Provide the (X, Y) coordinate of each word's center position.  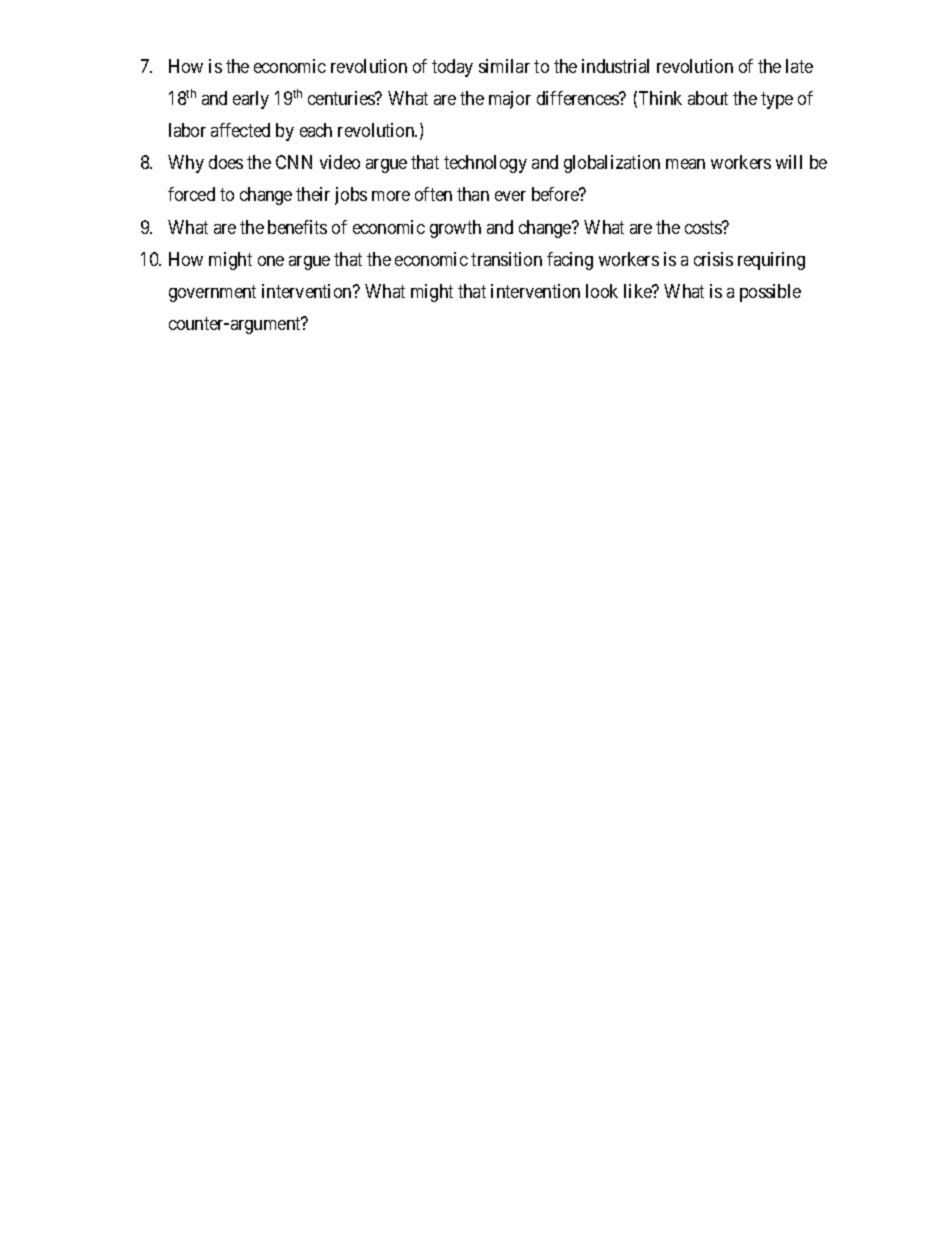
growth (455, 229)
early (251, 100)
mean (685, 164)
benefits (297, 227)
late (799, 66)
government (212, 293)
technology (485, 164)
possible (770, 293)
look (602, 291)
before (556, 194)
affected (240, 130)
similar (504, 66)
